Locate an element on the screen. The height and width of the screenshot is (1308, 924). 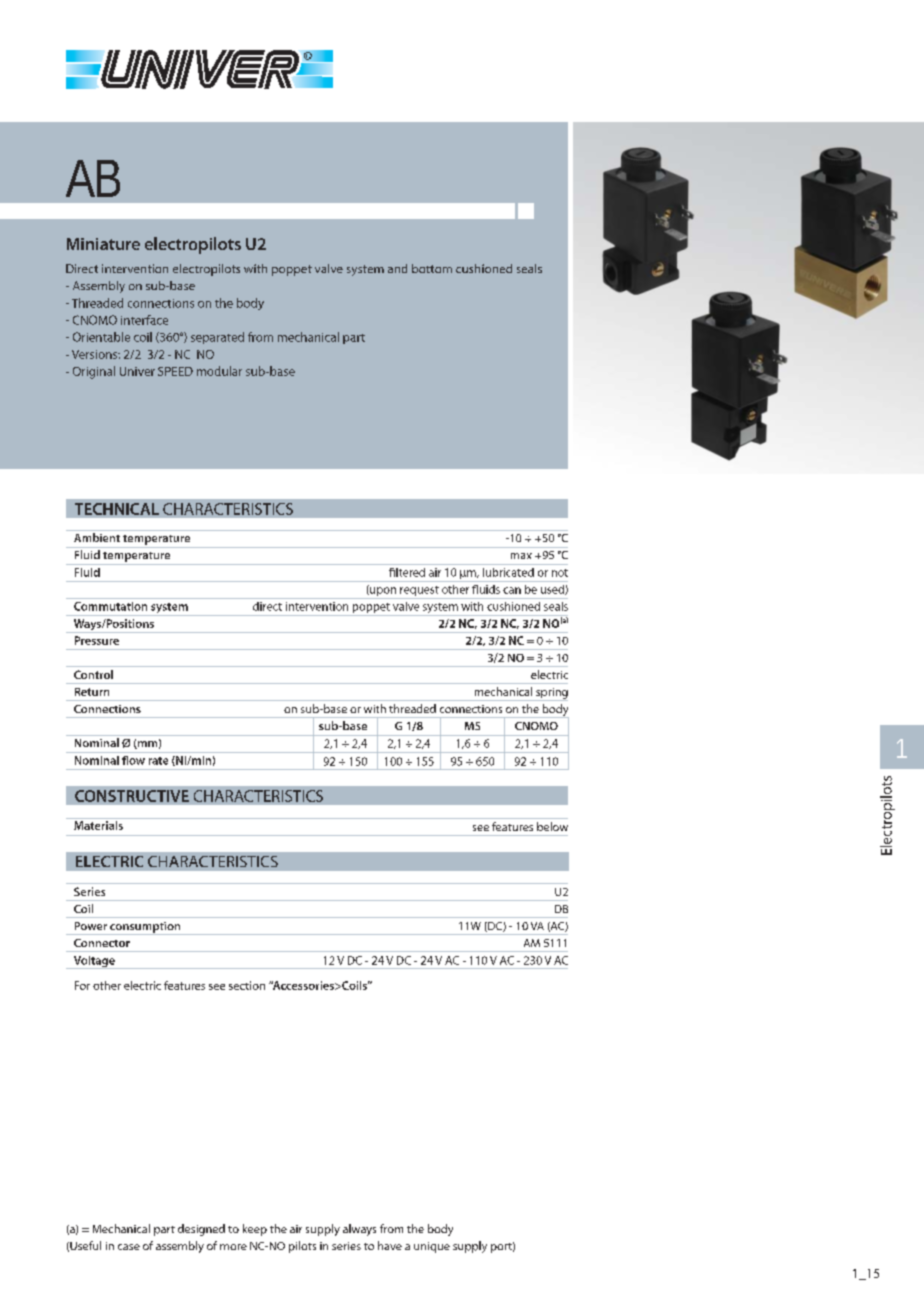
interface is located at coordinates (144, 320).
